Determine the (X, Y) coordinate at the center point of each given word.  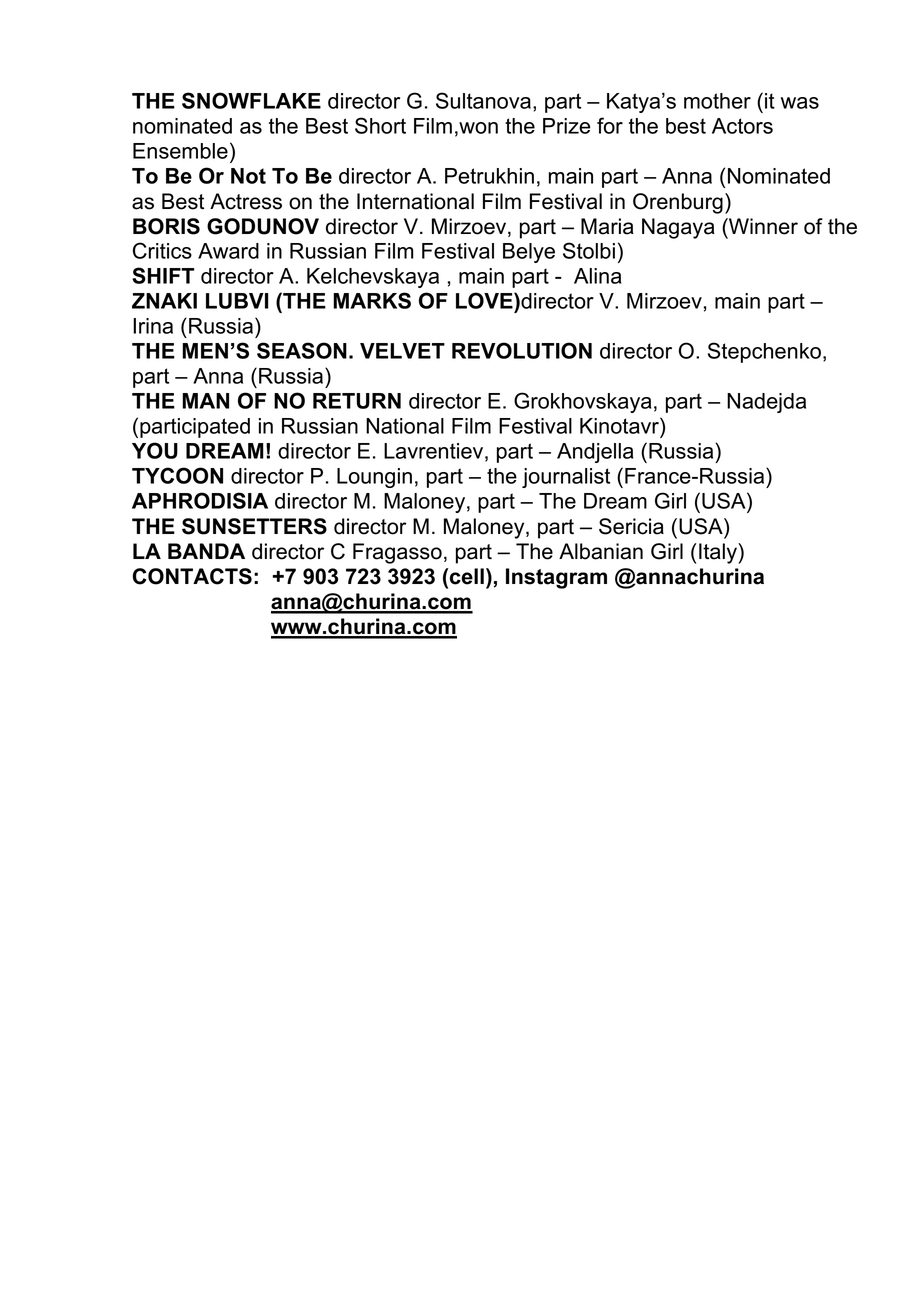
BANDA (206, 551)
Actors (742, 126)
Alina (597, 276)
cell (467, 576)
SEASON (302, 350)
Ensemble (180, 151)
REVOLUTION (522, 350)
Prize (567, 126)
